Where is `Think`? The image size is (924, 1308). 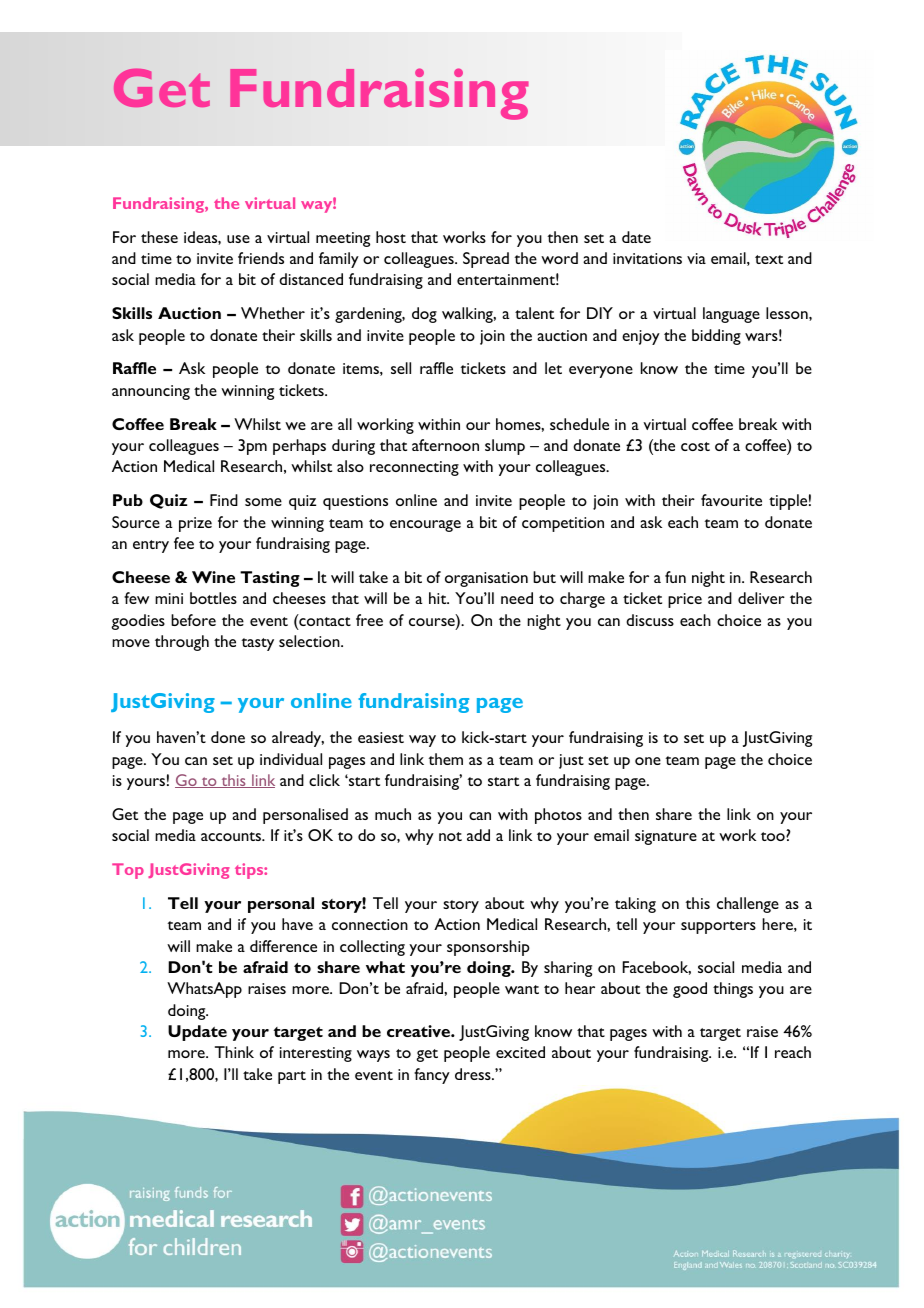
Think is located at coordinates (234, 1052).
